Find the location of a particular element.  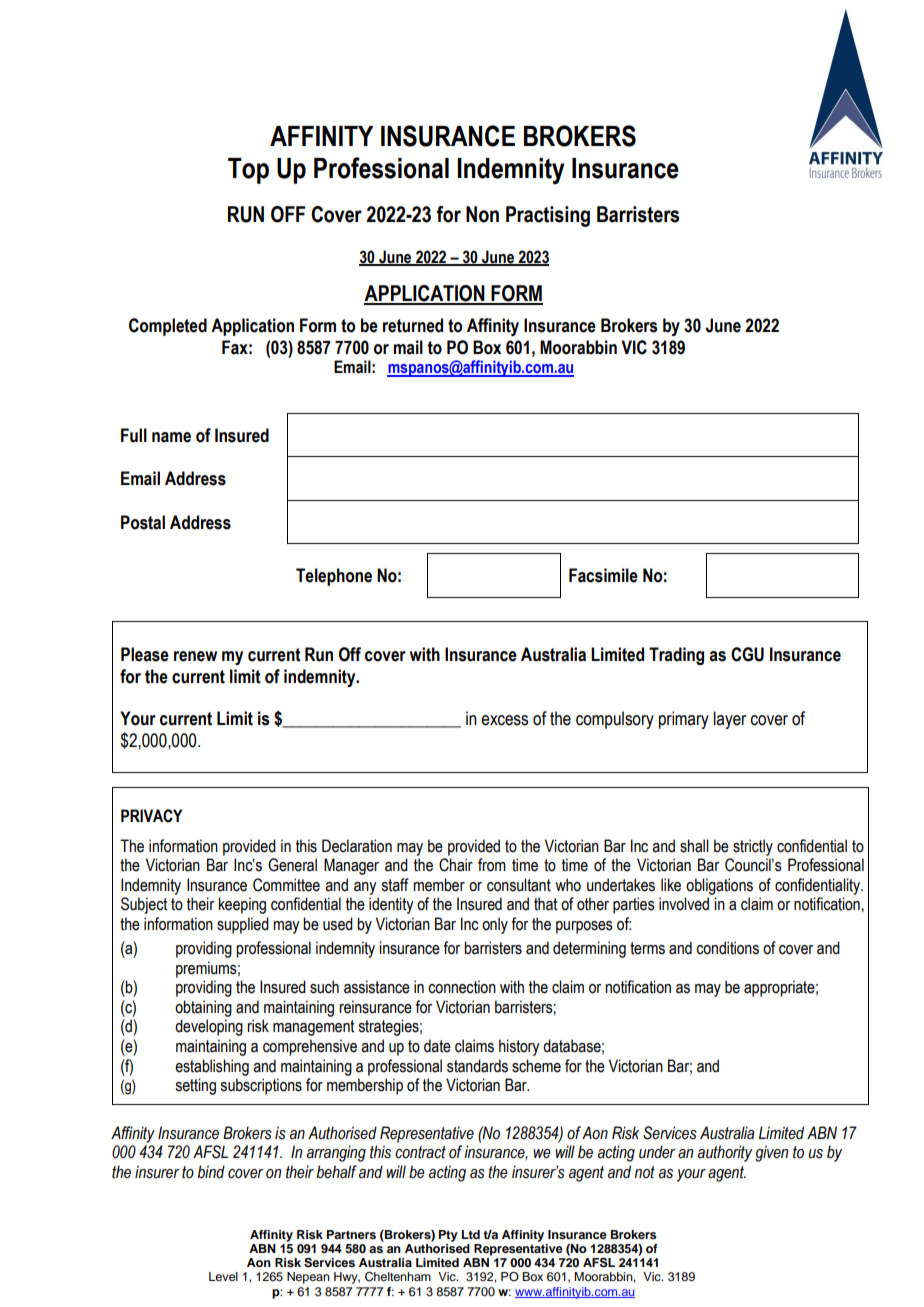

Practising is located at coordinates (548, 216).
